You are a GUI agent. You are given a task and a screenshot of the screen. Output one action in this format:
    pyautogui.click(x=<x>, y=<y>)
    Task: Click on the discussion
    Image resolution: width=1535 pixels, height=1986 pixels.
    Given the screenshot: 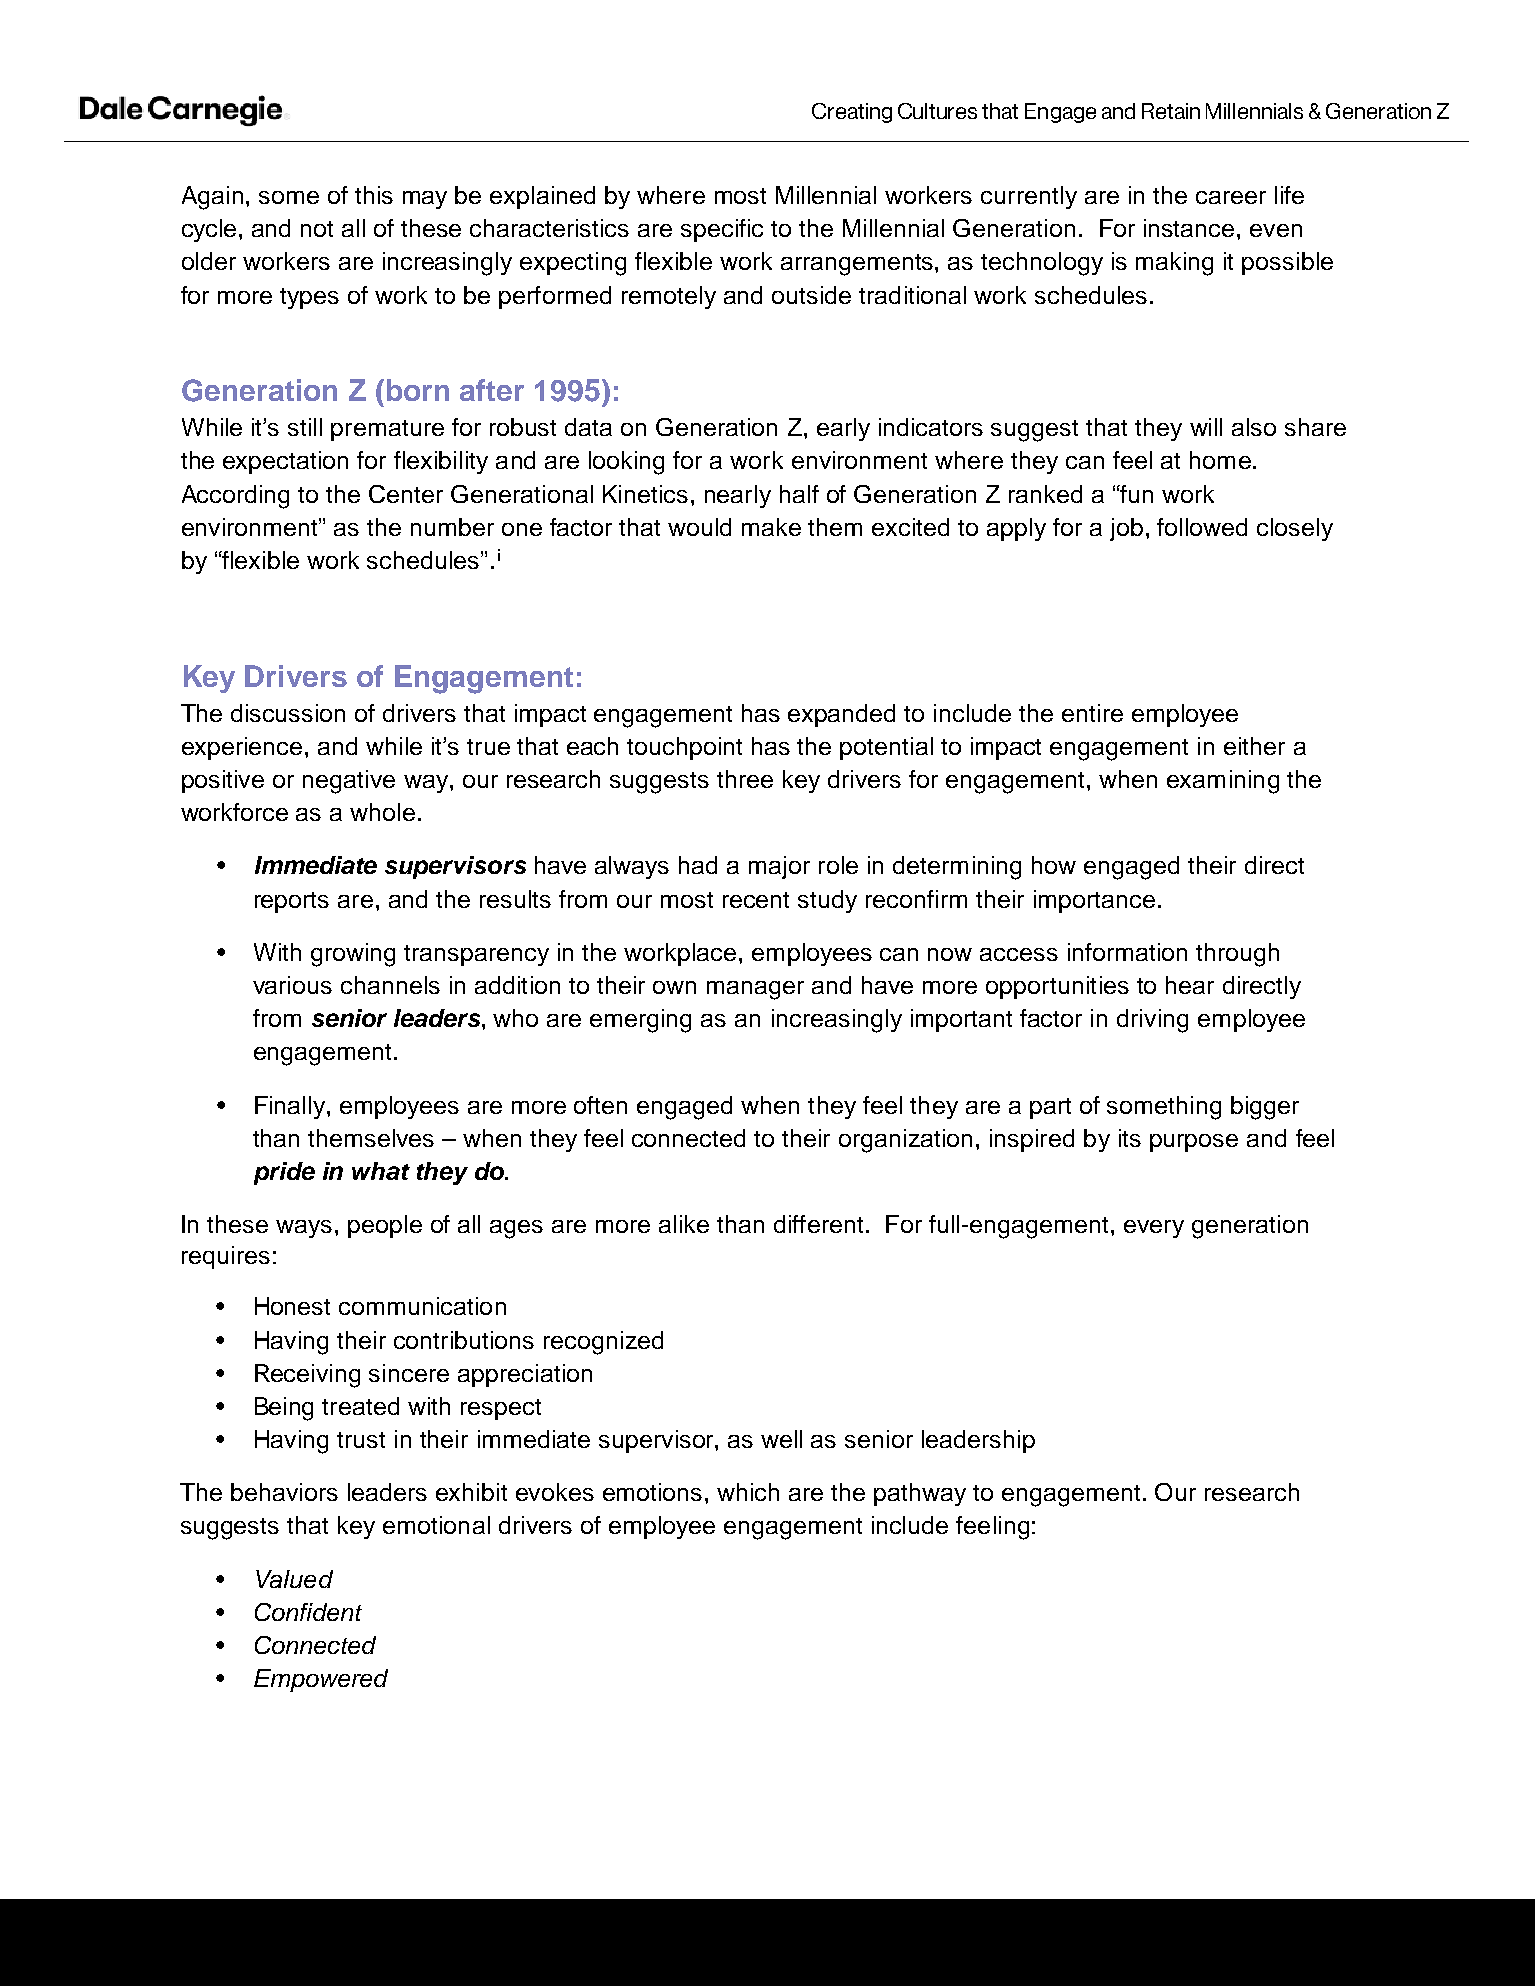 What is the action you would take?
    pyautogui.click(x=288, y=713)
